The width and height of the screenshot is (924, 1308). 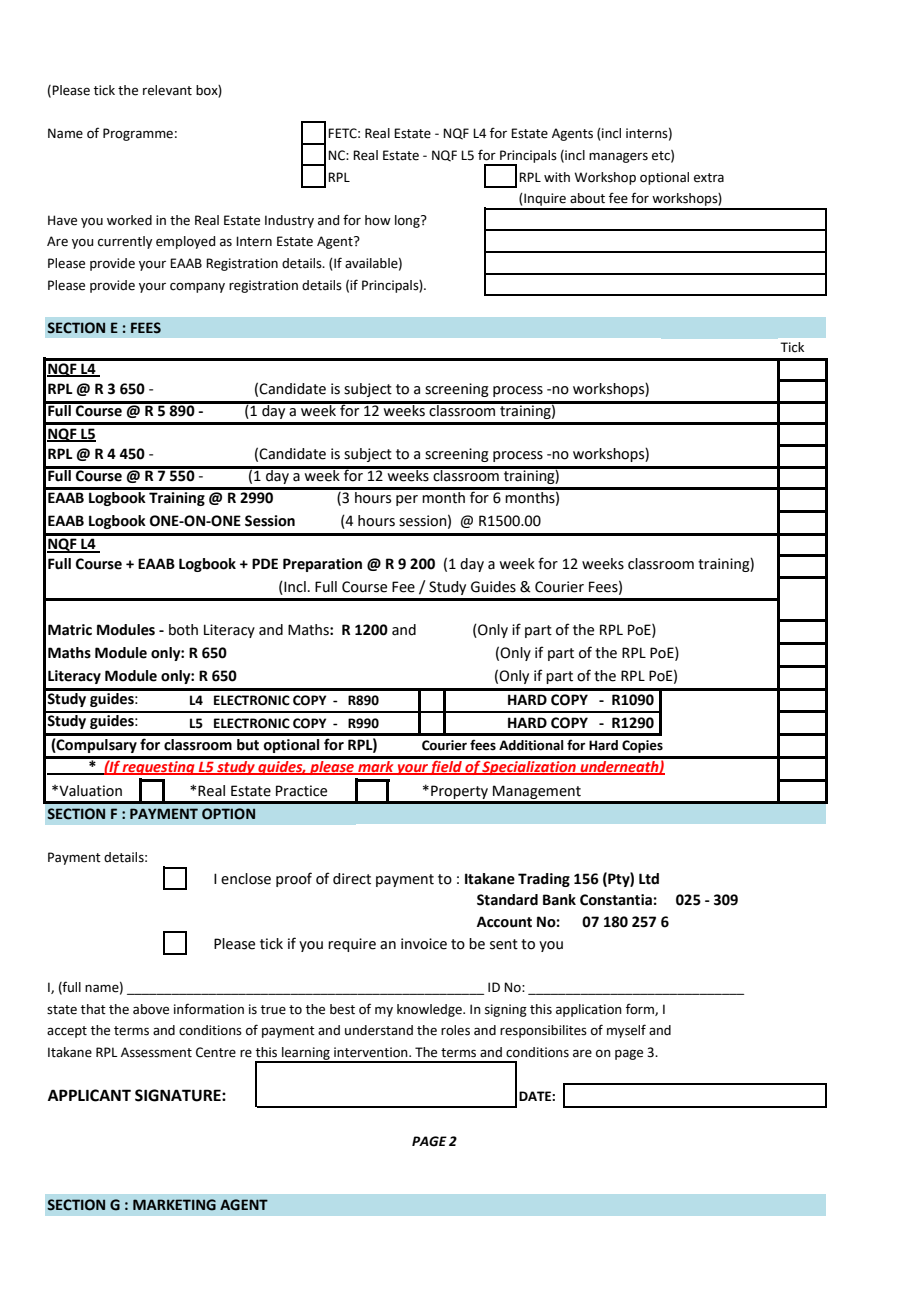 What do you see at coordinates (138, 134) in the screenshot?
I see `Programme` at bounding box center [138, 134].
